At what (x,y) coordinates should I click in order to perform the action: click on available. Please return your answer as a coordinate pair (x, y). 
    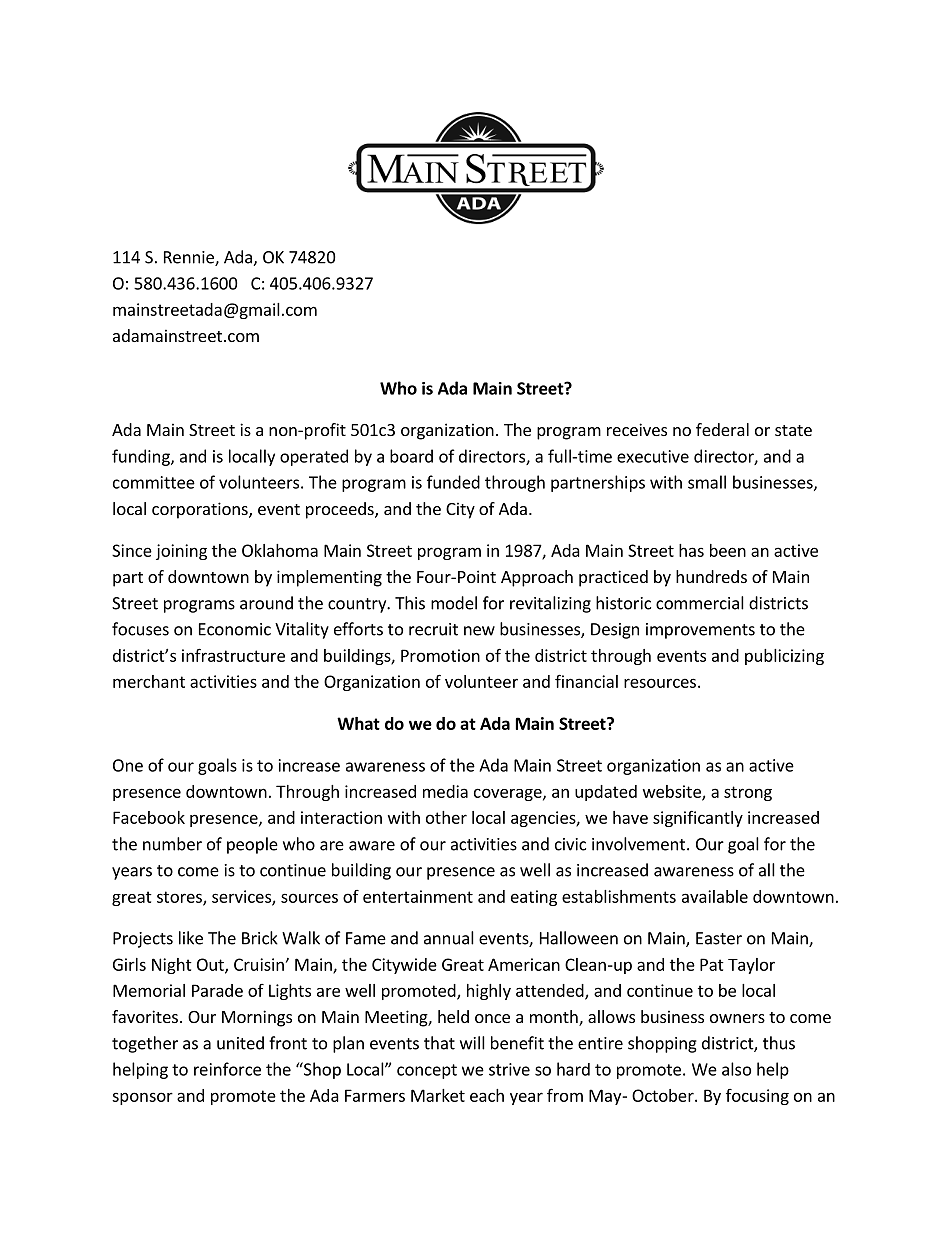
    Looking at the image, I should click on (715, 896).
